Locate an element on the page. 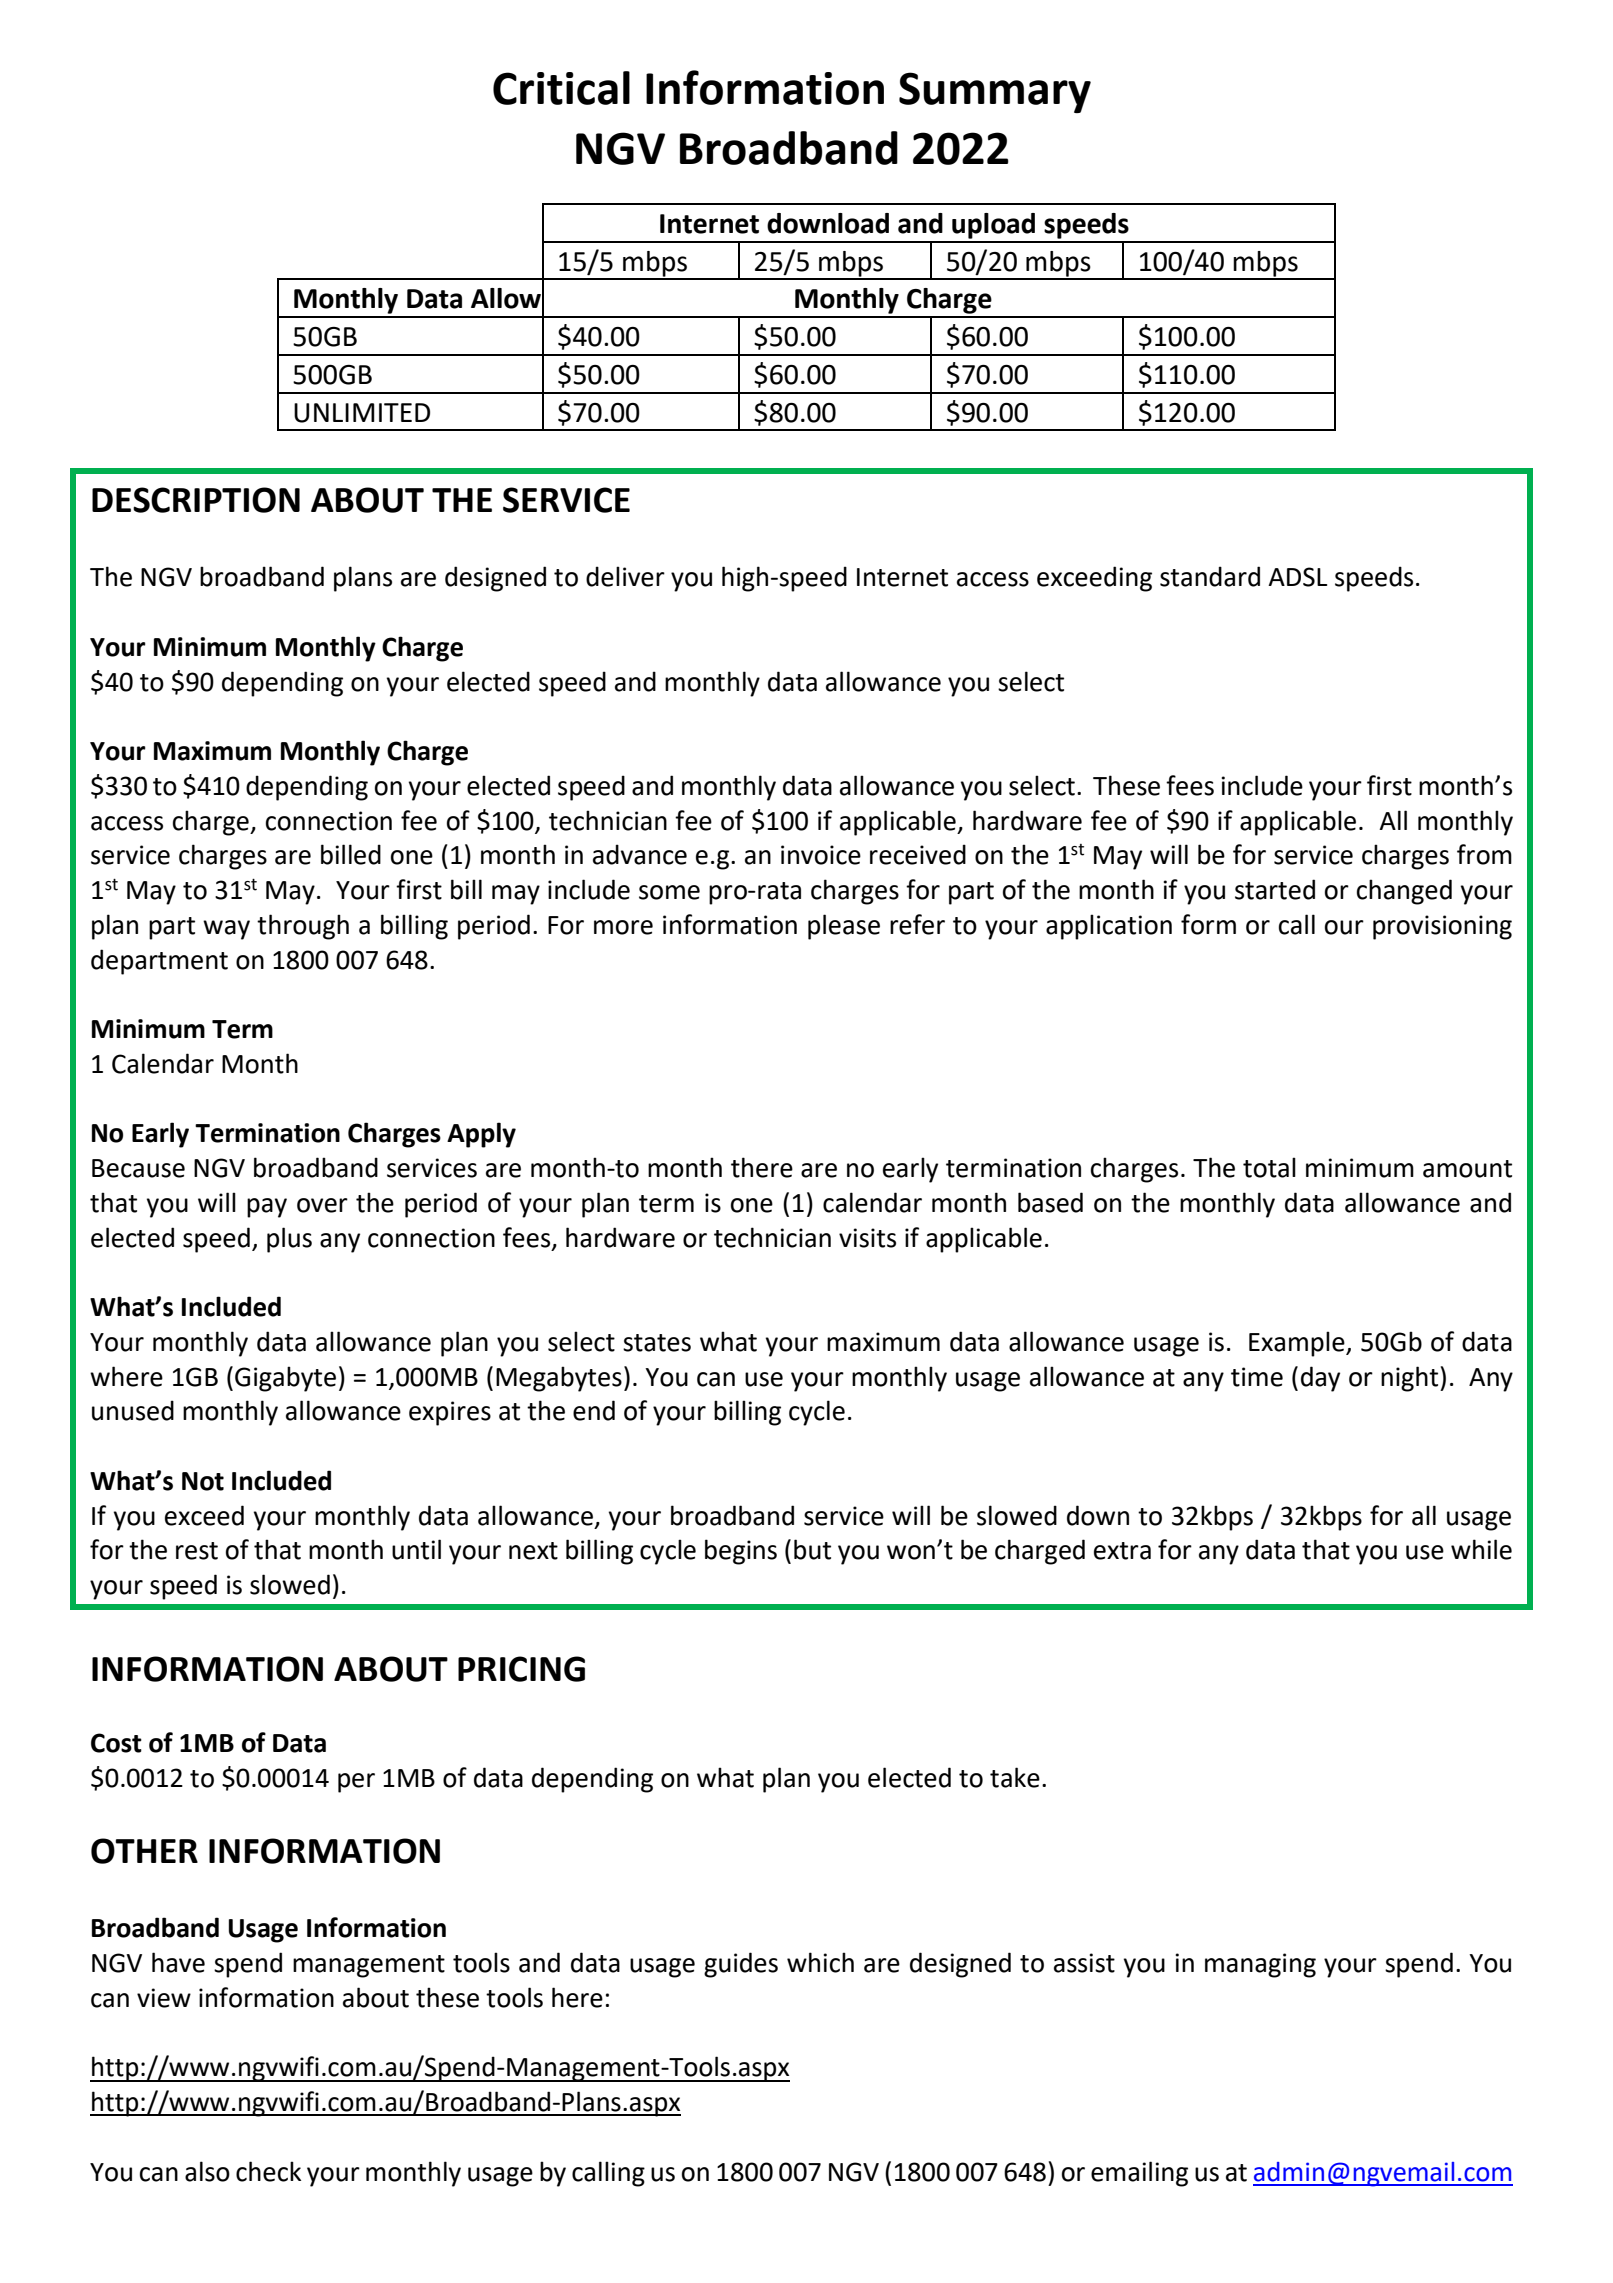 The width and height of the document is (1613, 2283). ADSL is located at coordinates (1297, 577).
